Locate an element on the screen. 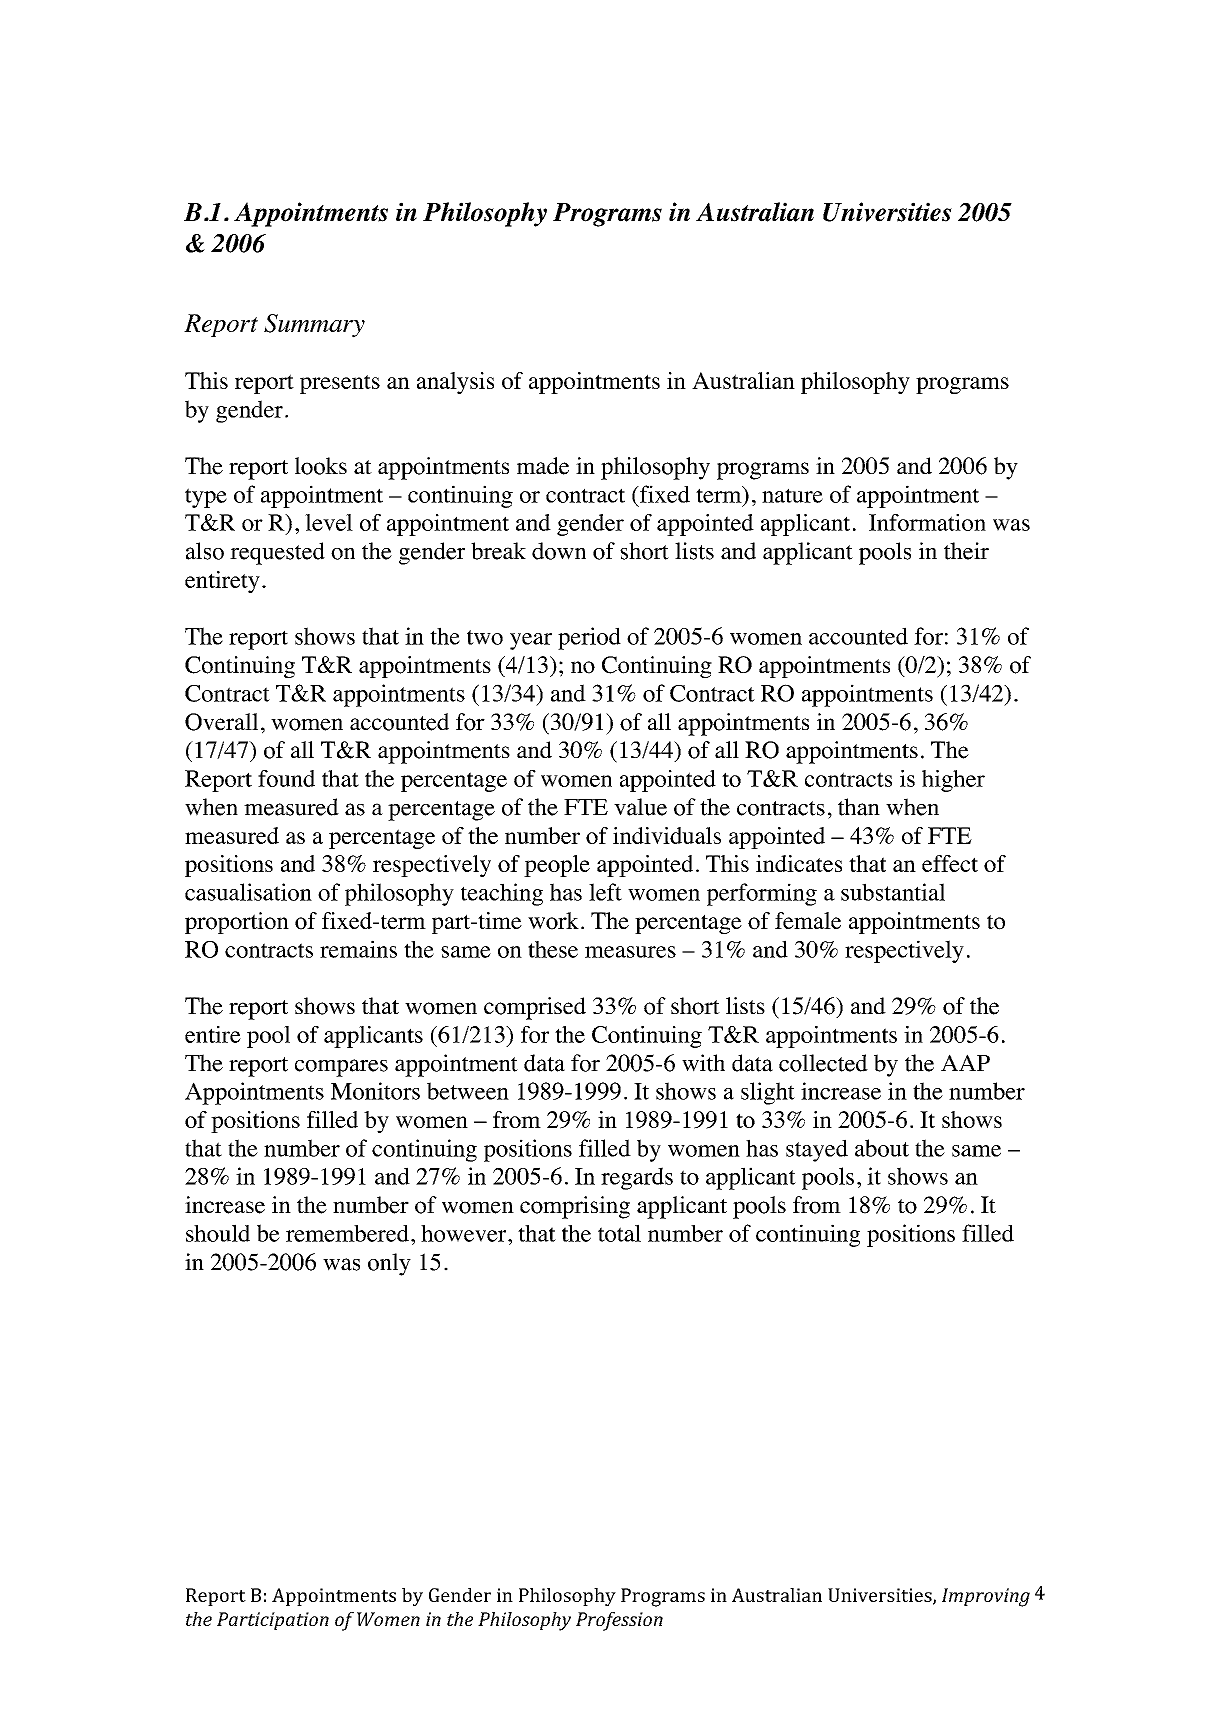 This screenshot has height=1727, width=1221. total is located at coordinates (619, 1233).
